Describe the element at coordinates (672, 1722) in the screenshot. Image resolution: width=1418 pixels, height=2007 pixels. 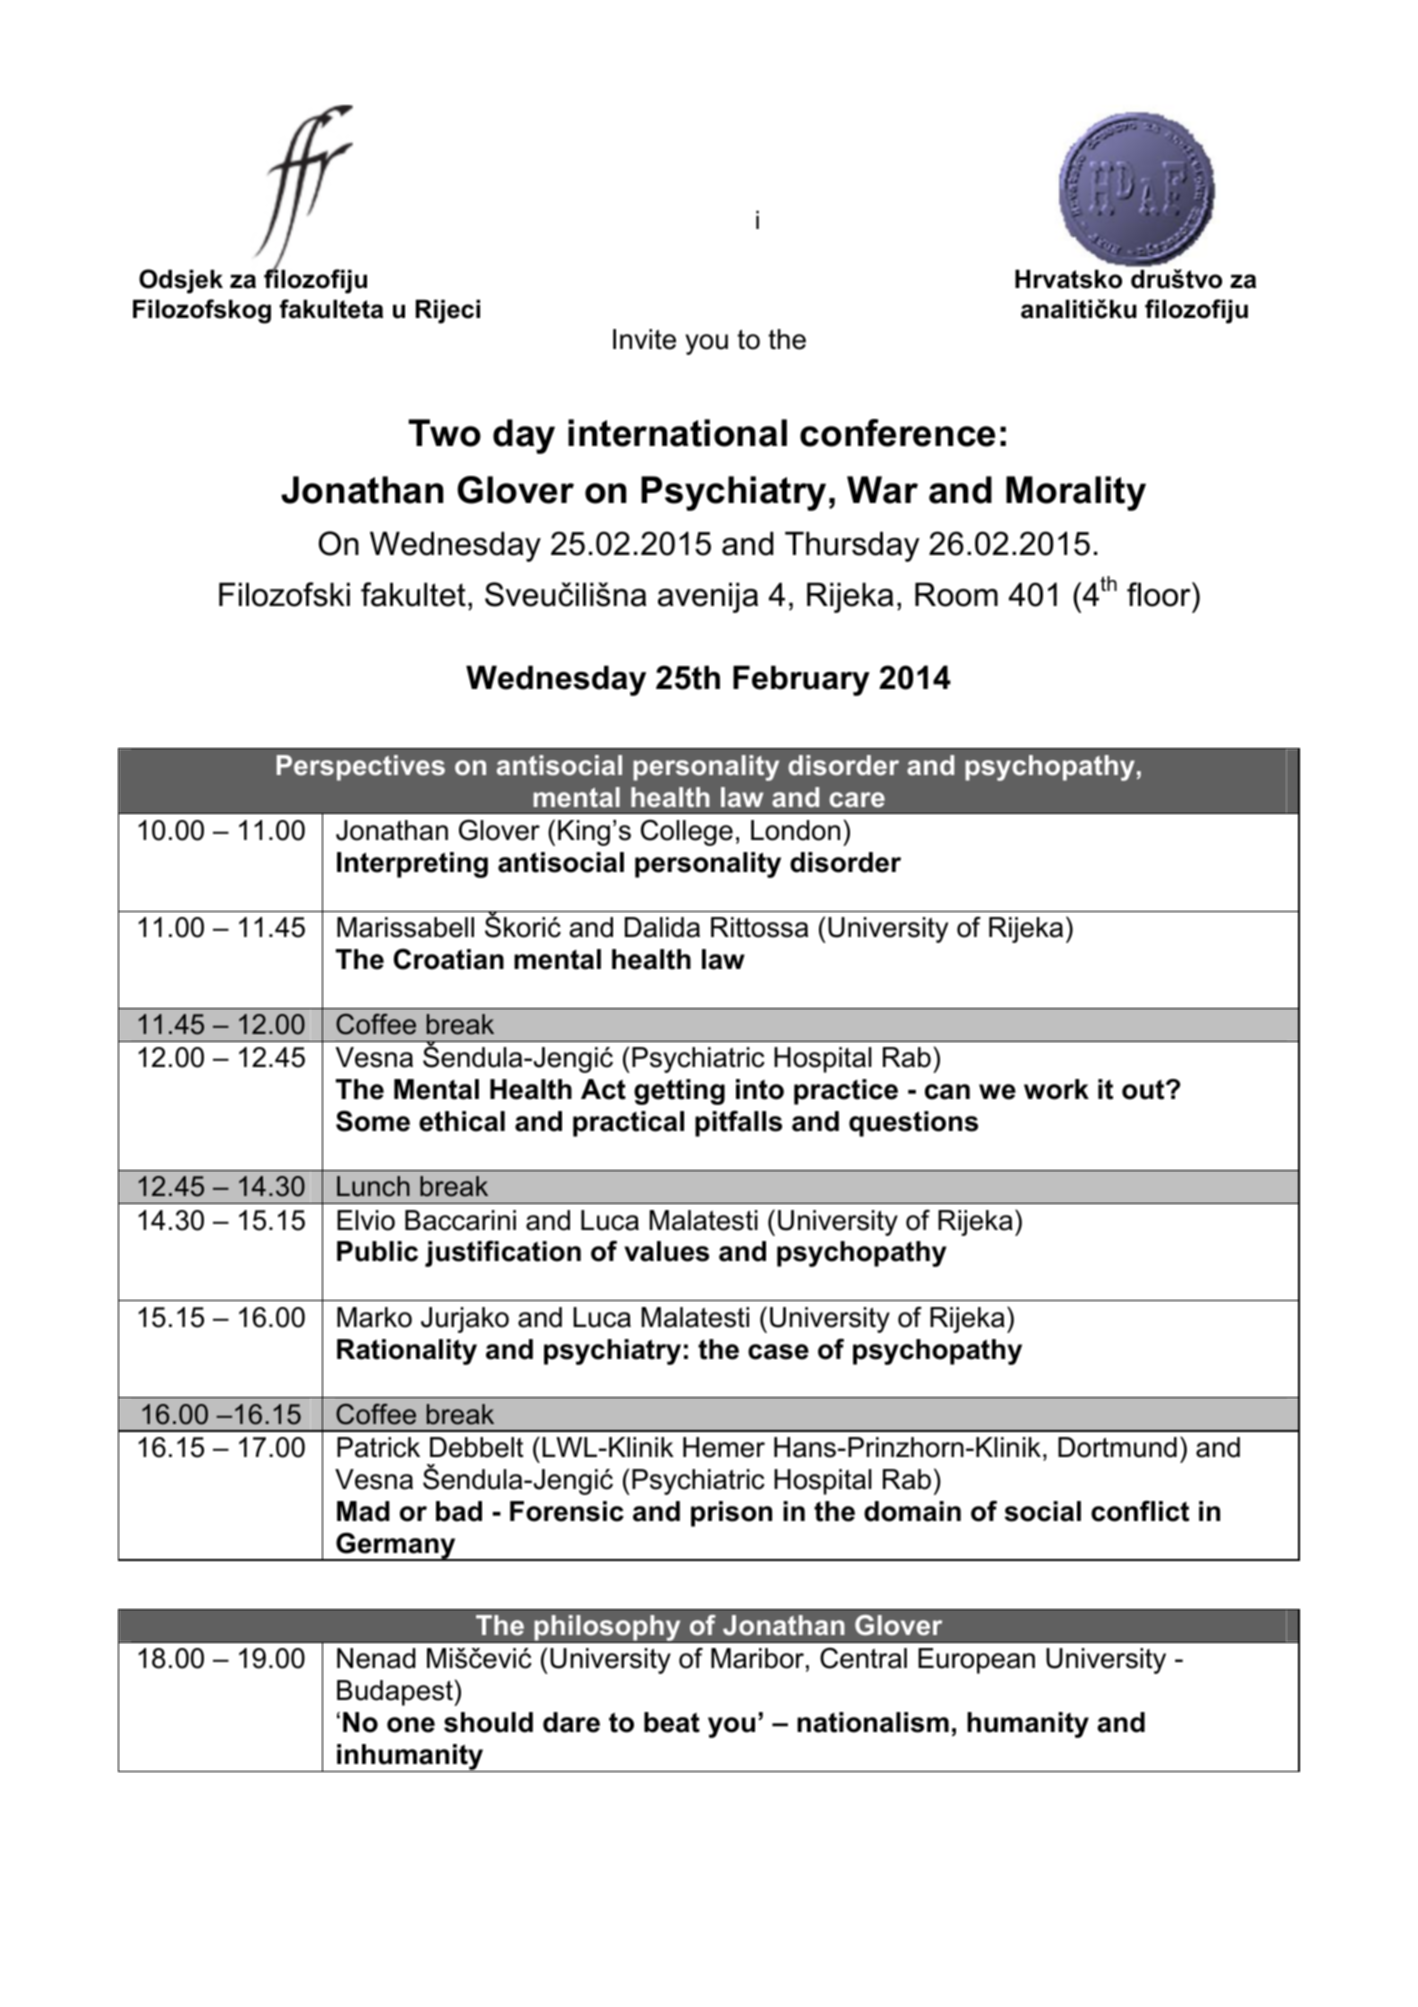
I see `beat` at that location.
